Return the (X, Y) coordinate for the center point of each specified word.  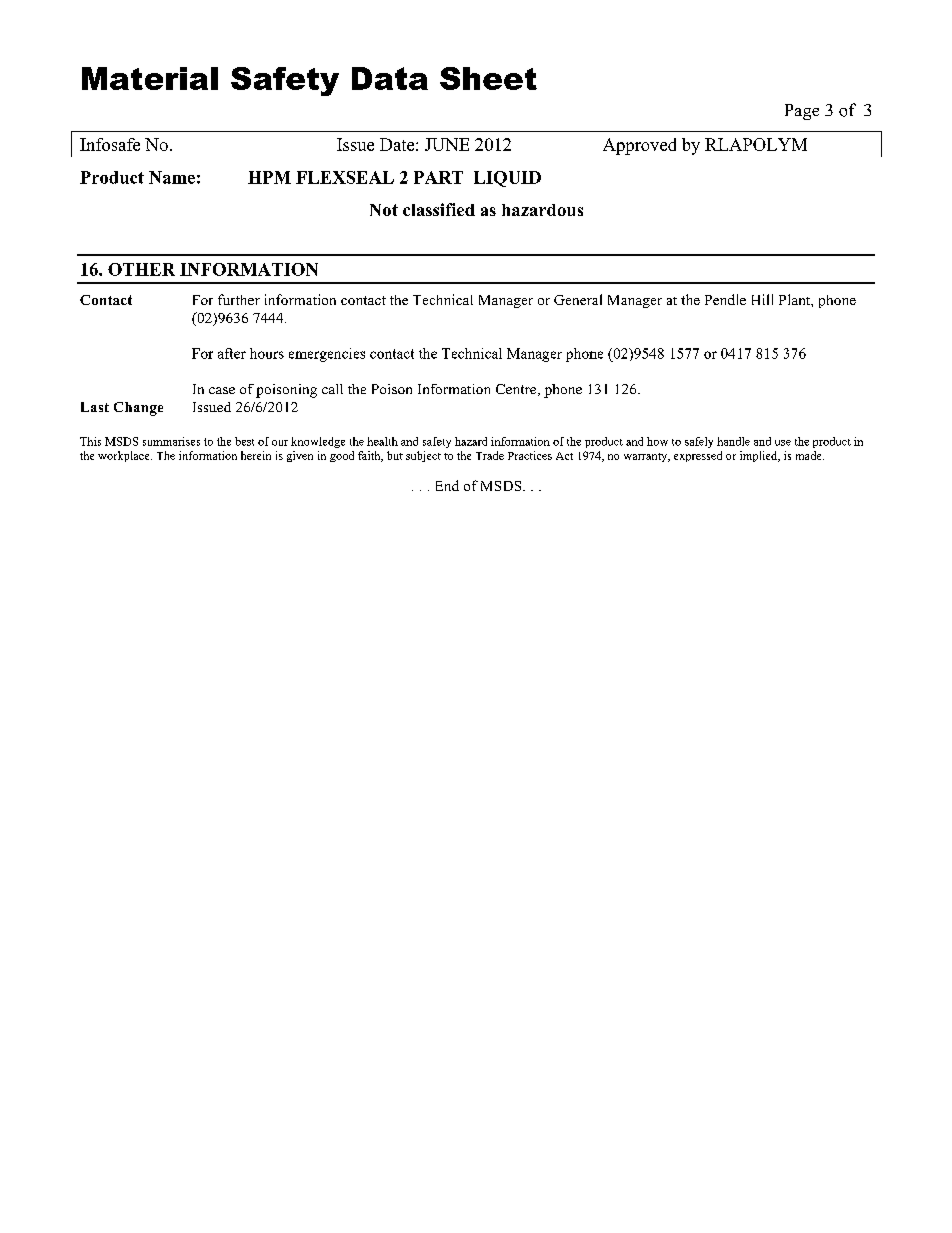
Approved (639, 146)
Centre (517, 390)
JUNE (447, 144)
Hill (762, 299)
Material (150, 78)
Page (802, 112)
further (239, 299)
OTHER (141, 269)
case (222, 390)
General (578, 299)
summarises (171, 441)
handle (733, 441)
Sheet (488, 78)
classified (439, 209)
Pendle (725, 299)
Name (172, 177)
